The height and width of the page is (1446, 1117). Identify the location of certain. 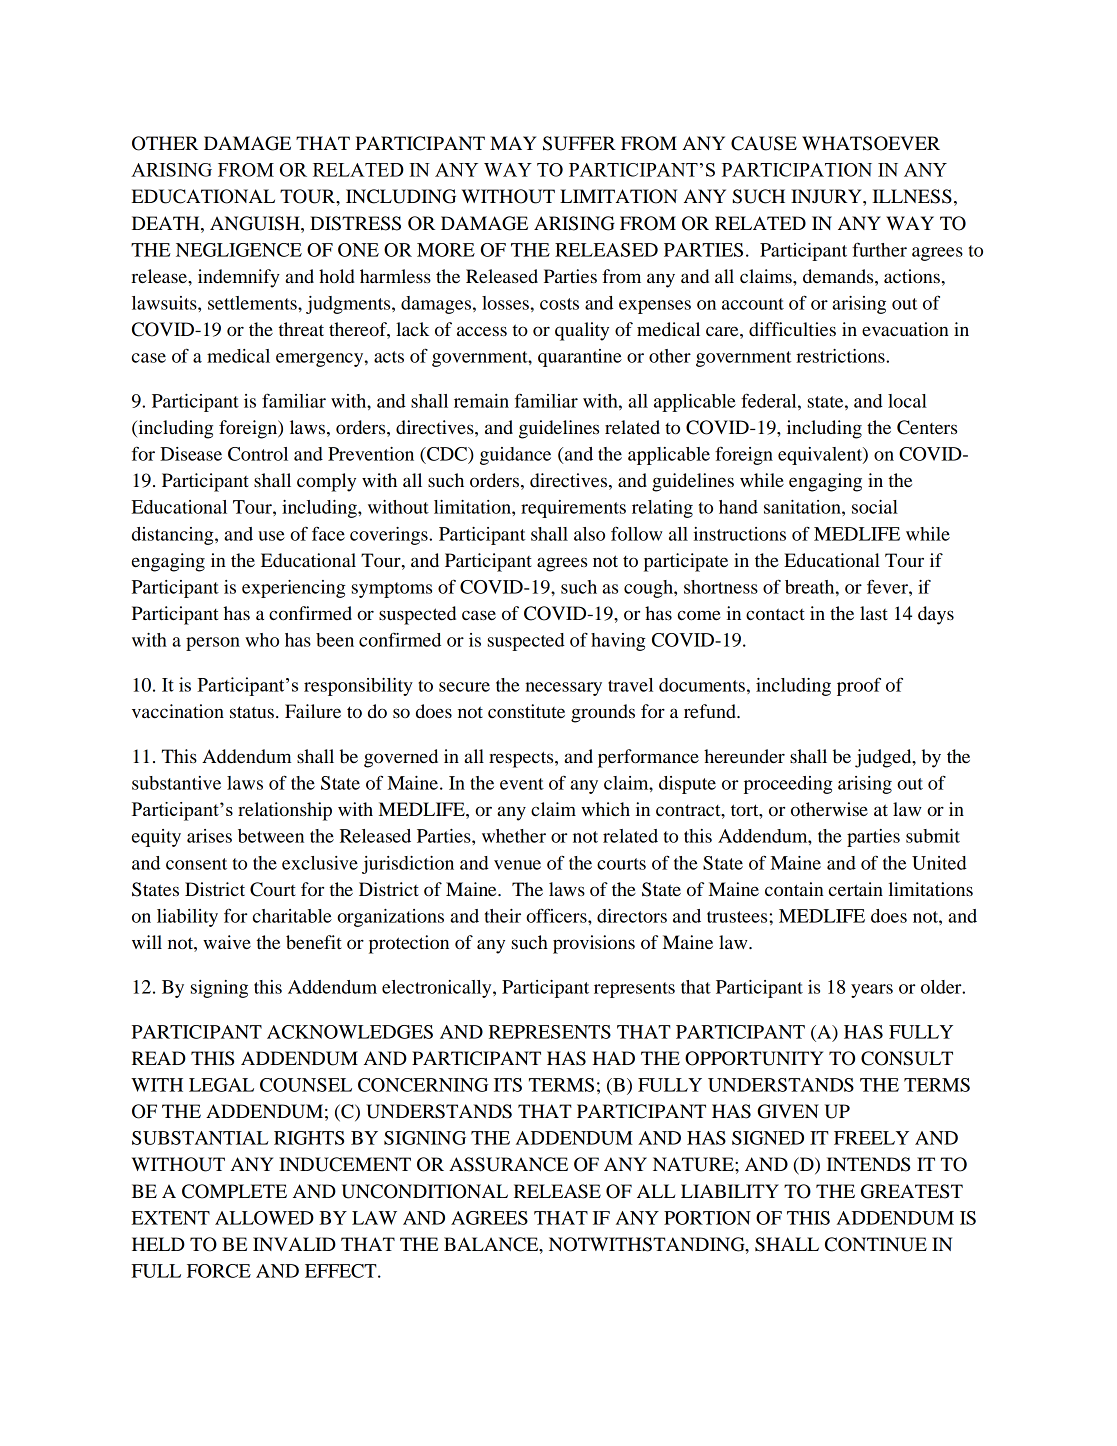
(856, 889).
